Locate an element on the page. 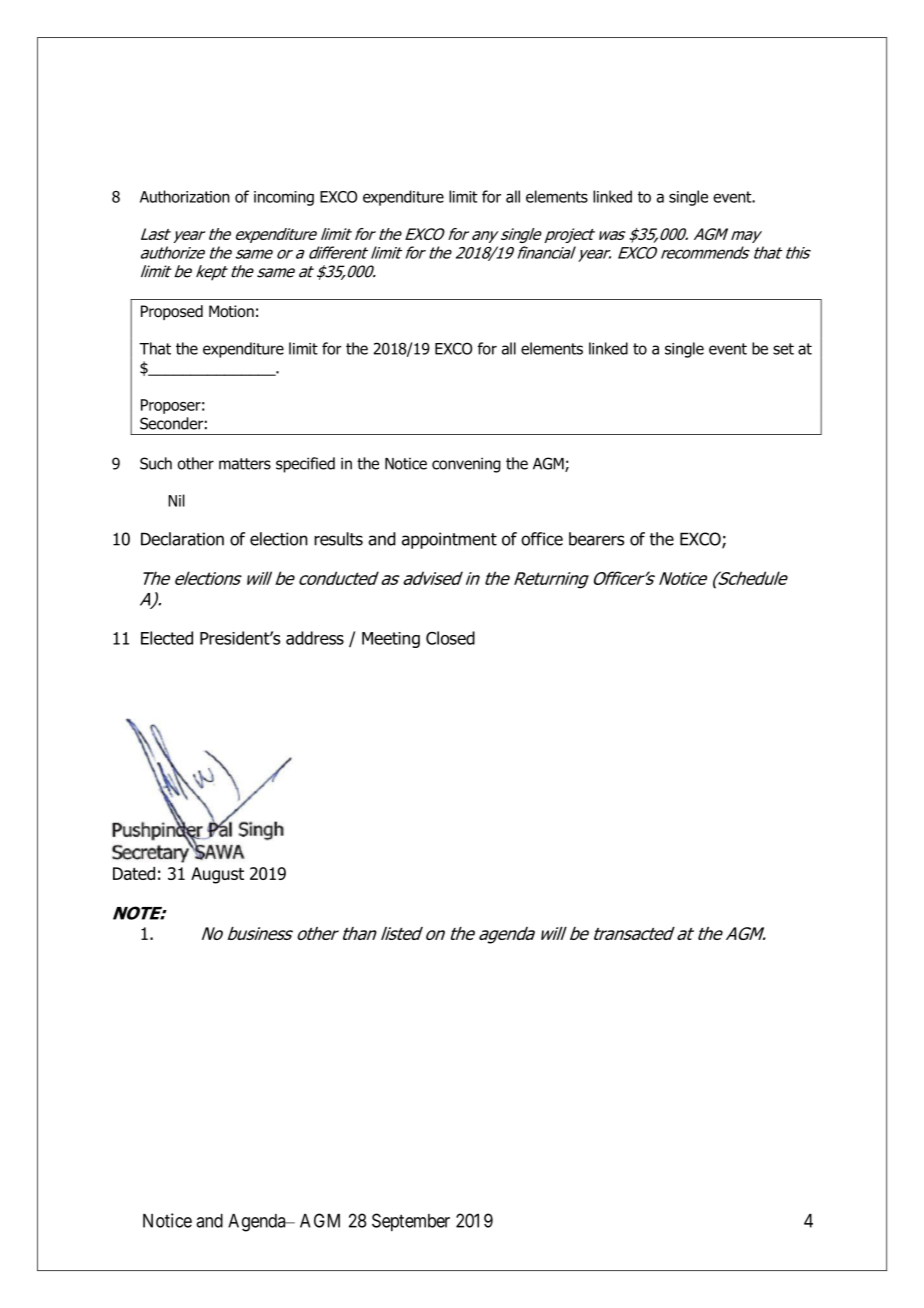 This page has height=1308, width=924. appointment is located at coordinates (449, 540).
